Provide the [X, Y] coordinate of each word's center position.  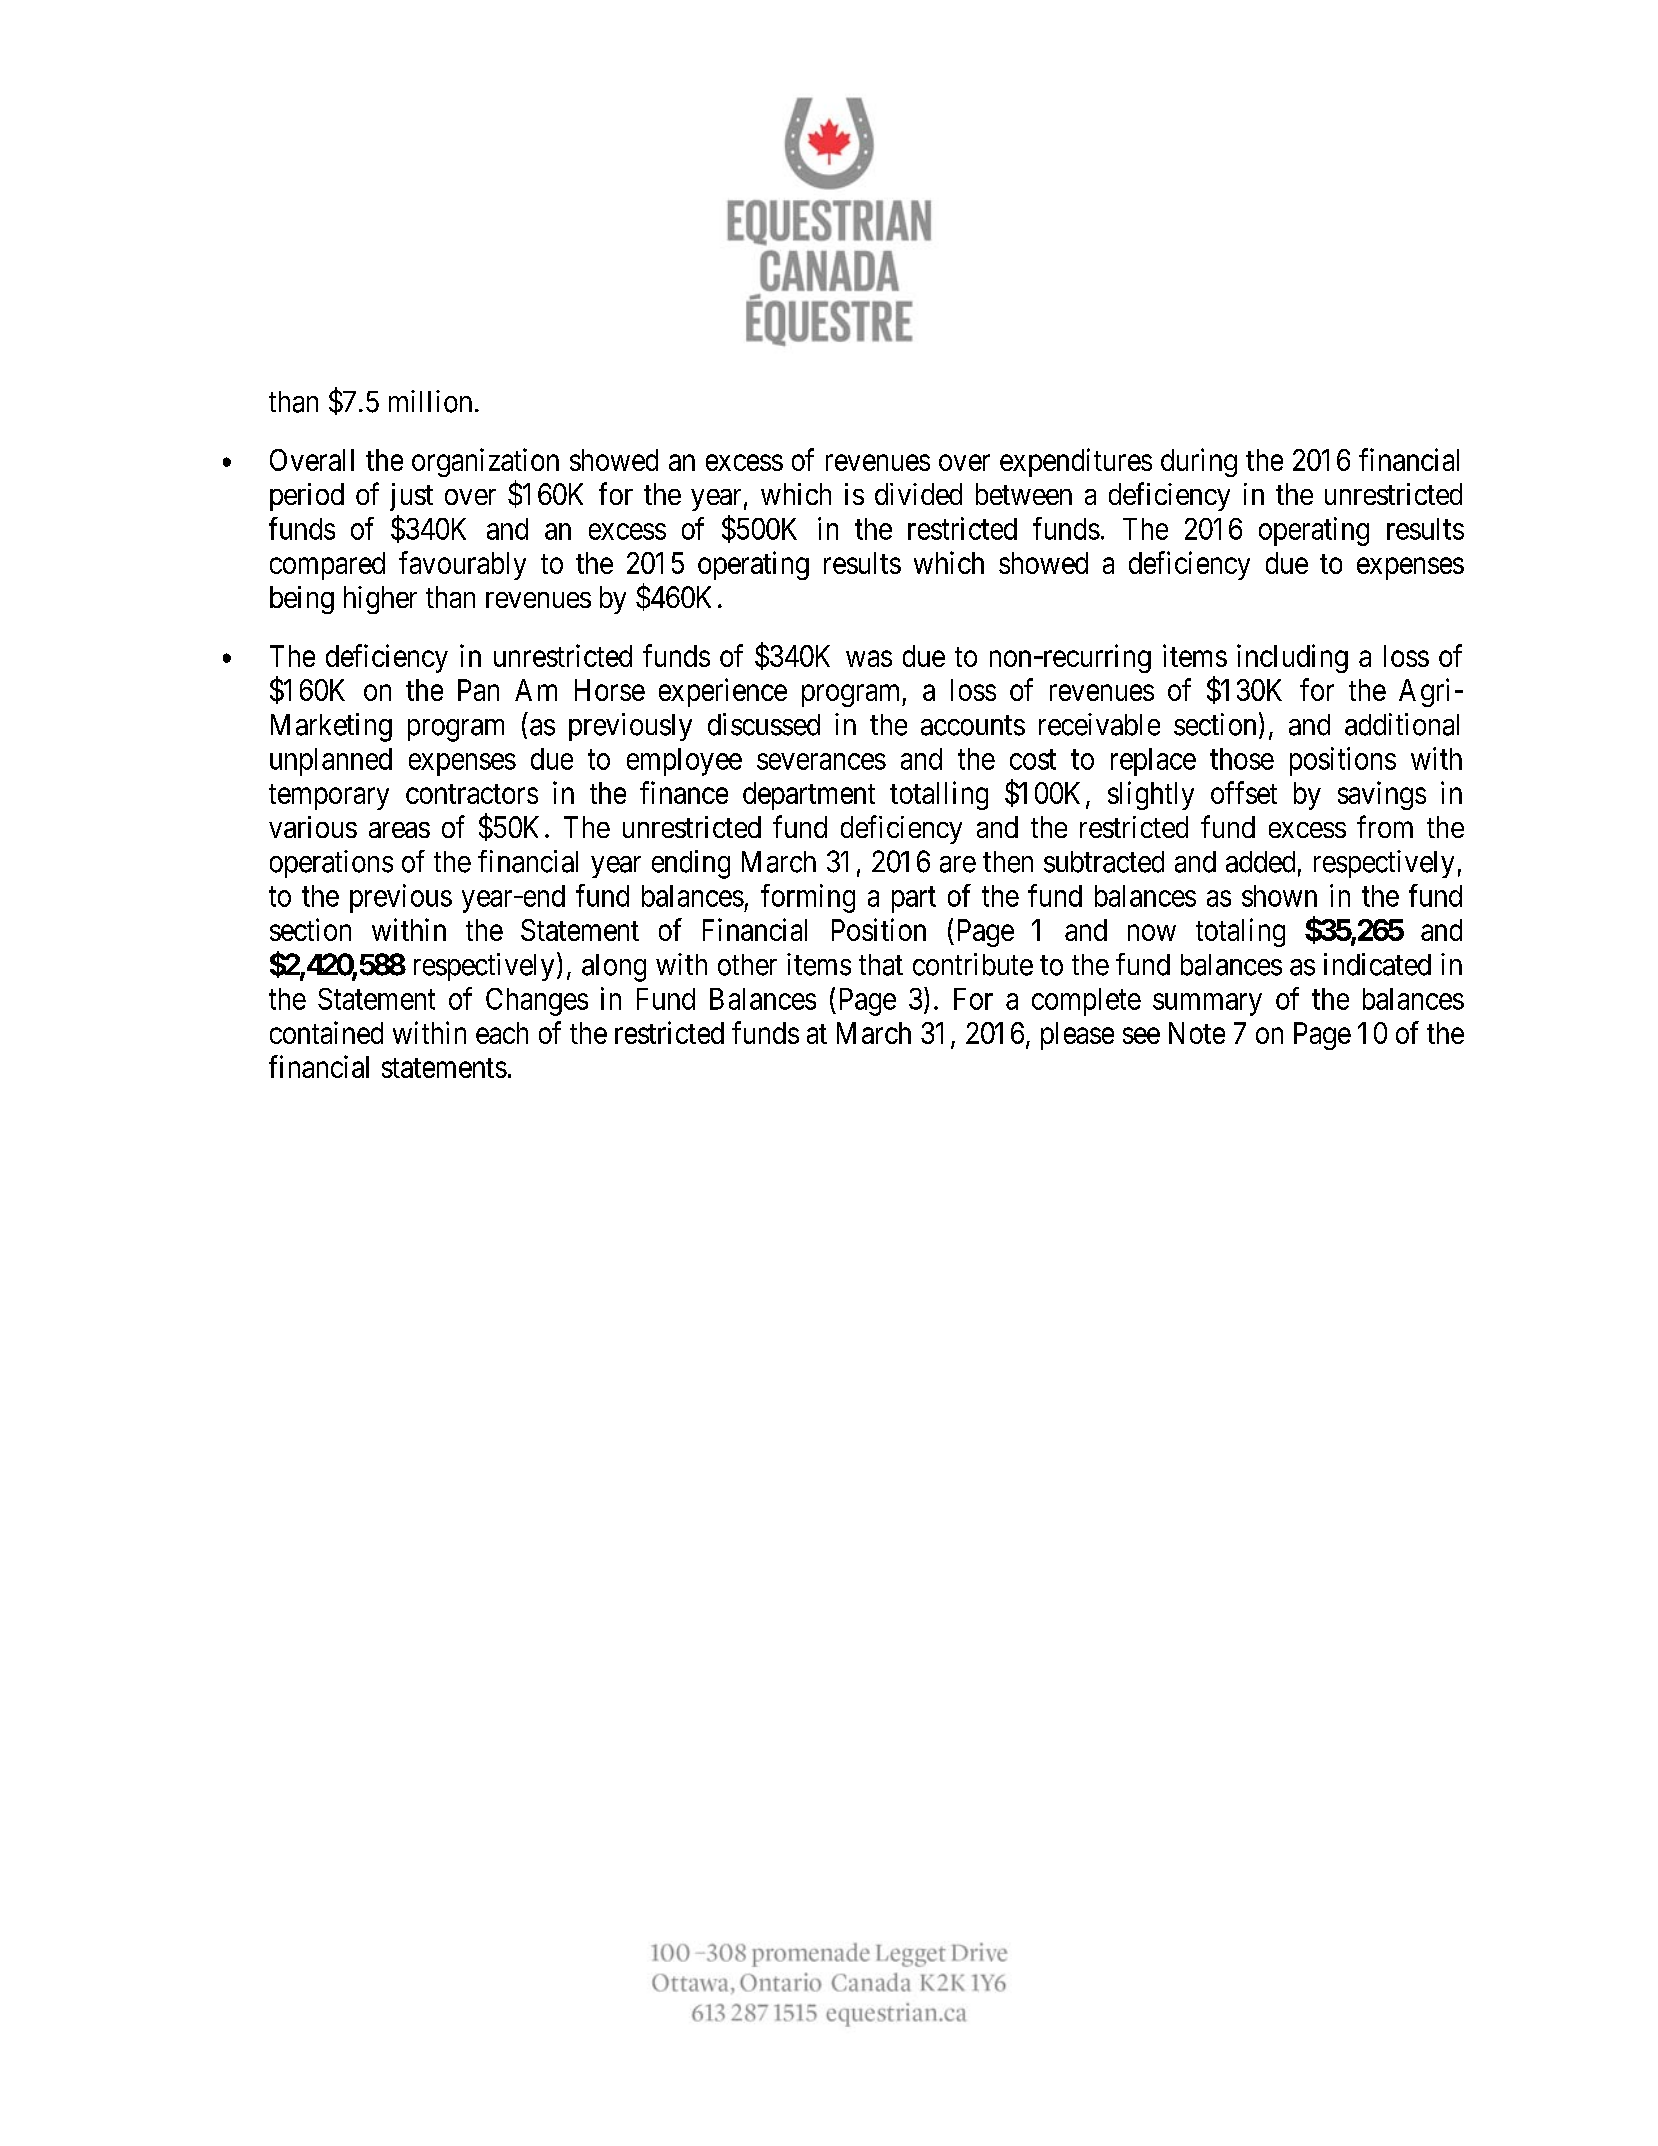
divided [918, 494]
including [1292, 658]
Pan [478, 690]
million [430, 401]
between [1024, 494]
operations [331, 864]
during [1199, 462]
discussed [764, 724]
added [1260, 862]
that [881, 965]
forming [808, 898]
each [502, 1033]
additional [1402, 724]
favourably [462, 565]
